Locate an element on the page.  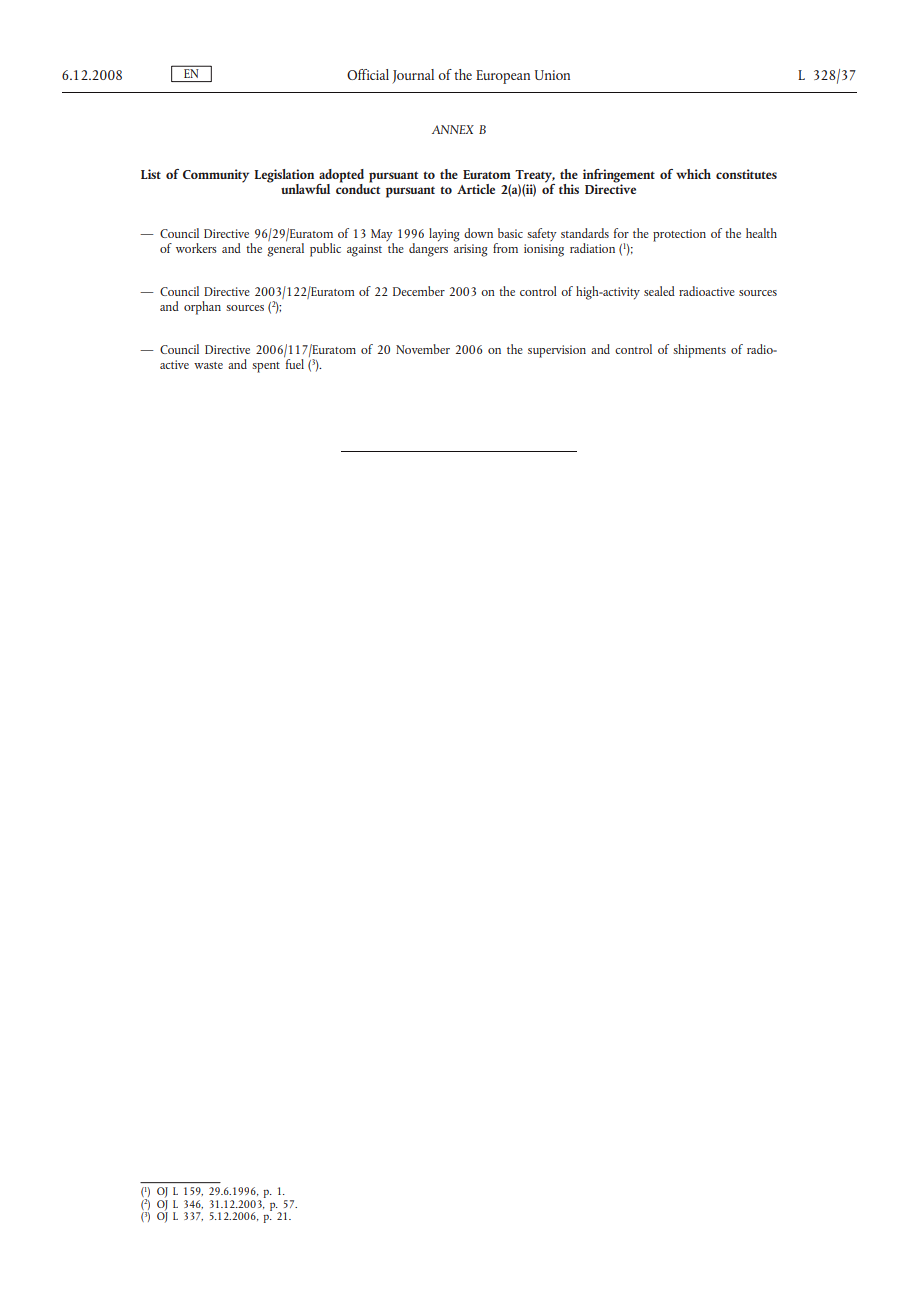
November is located at coordinates (423, 349).
